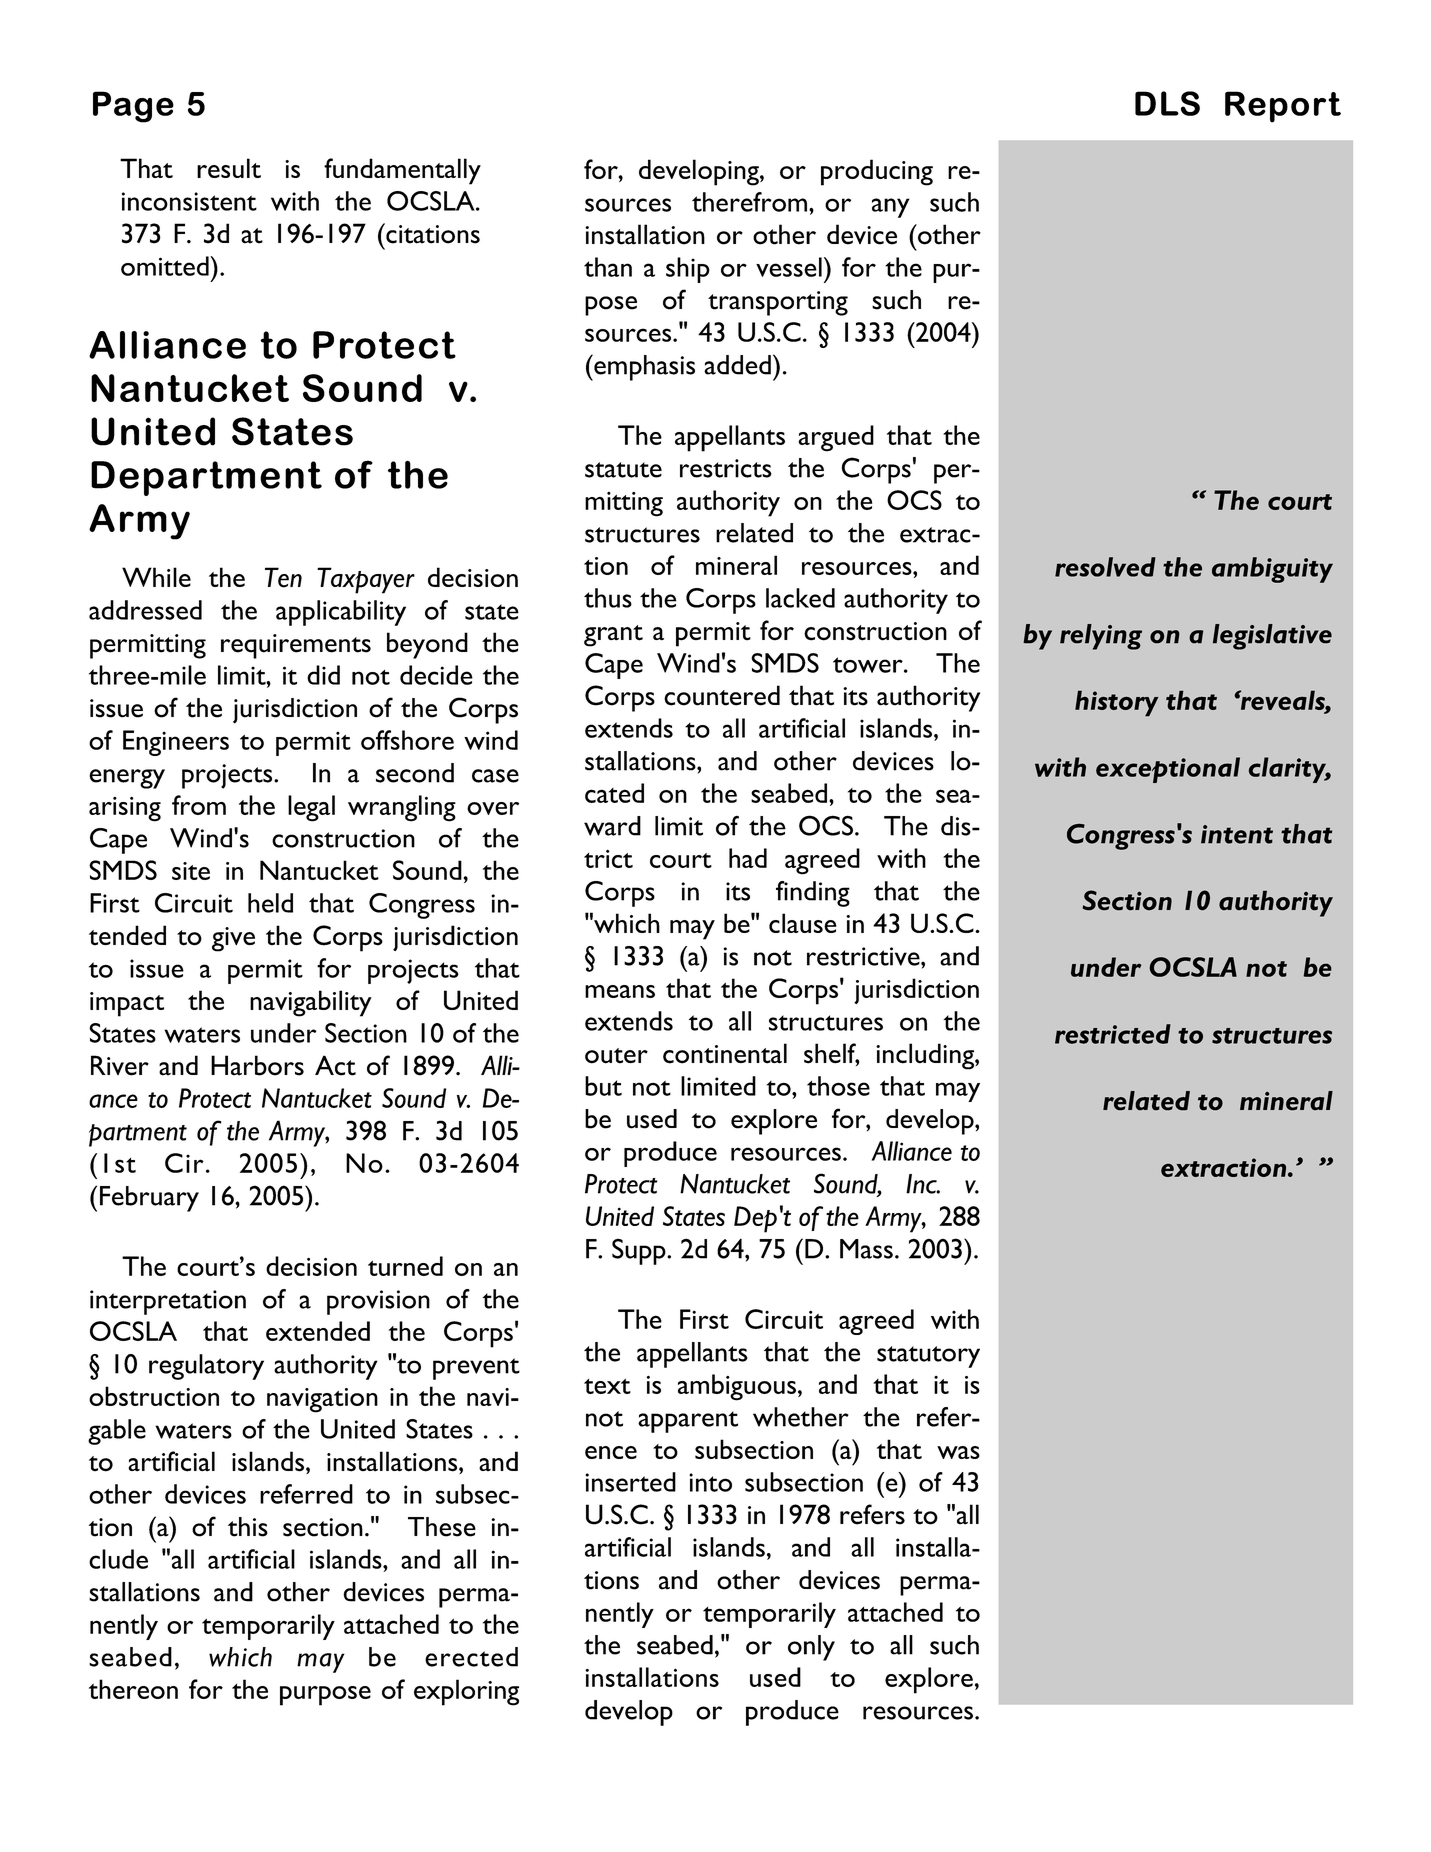 This screenshot has height=1852, width=1431. Describe the element at coordinates (811, 1648) in the screenshot. I see `only` at that location.
